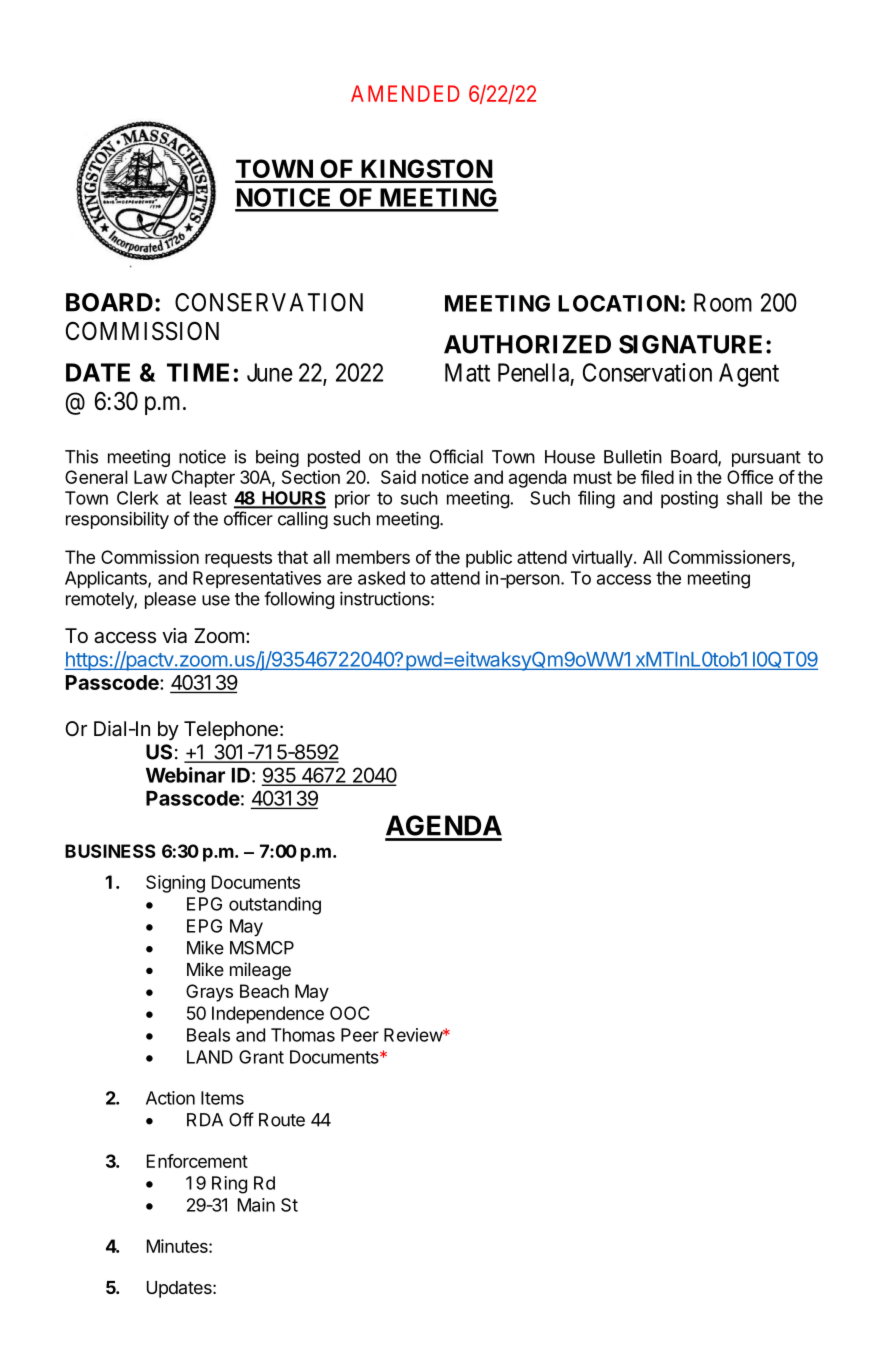 Image resolution: width=887 pixels, height=1372 pixels. I want to click on Matt, so click(467, 372).
